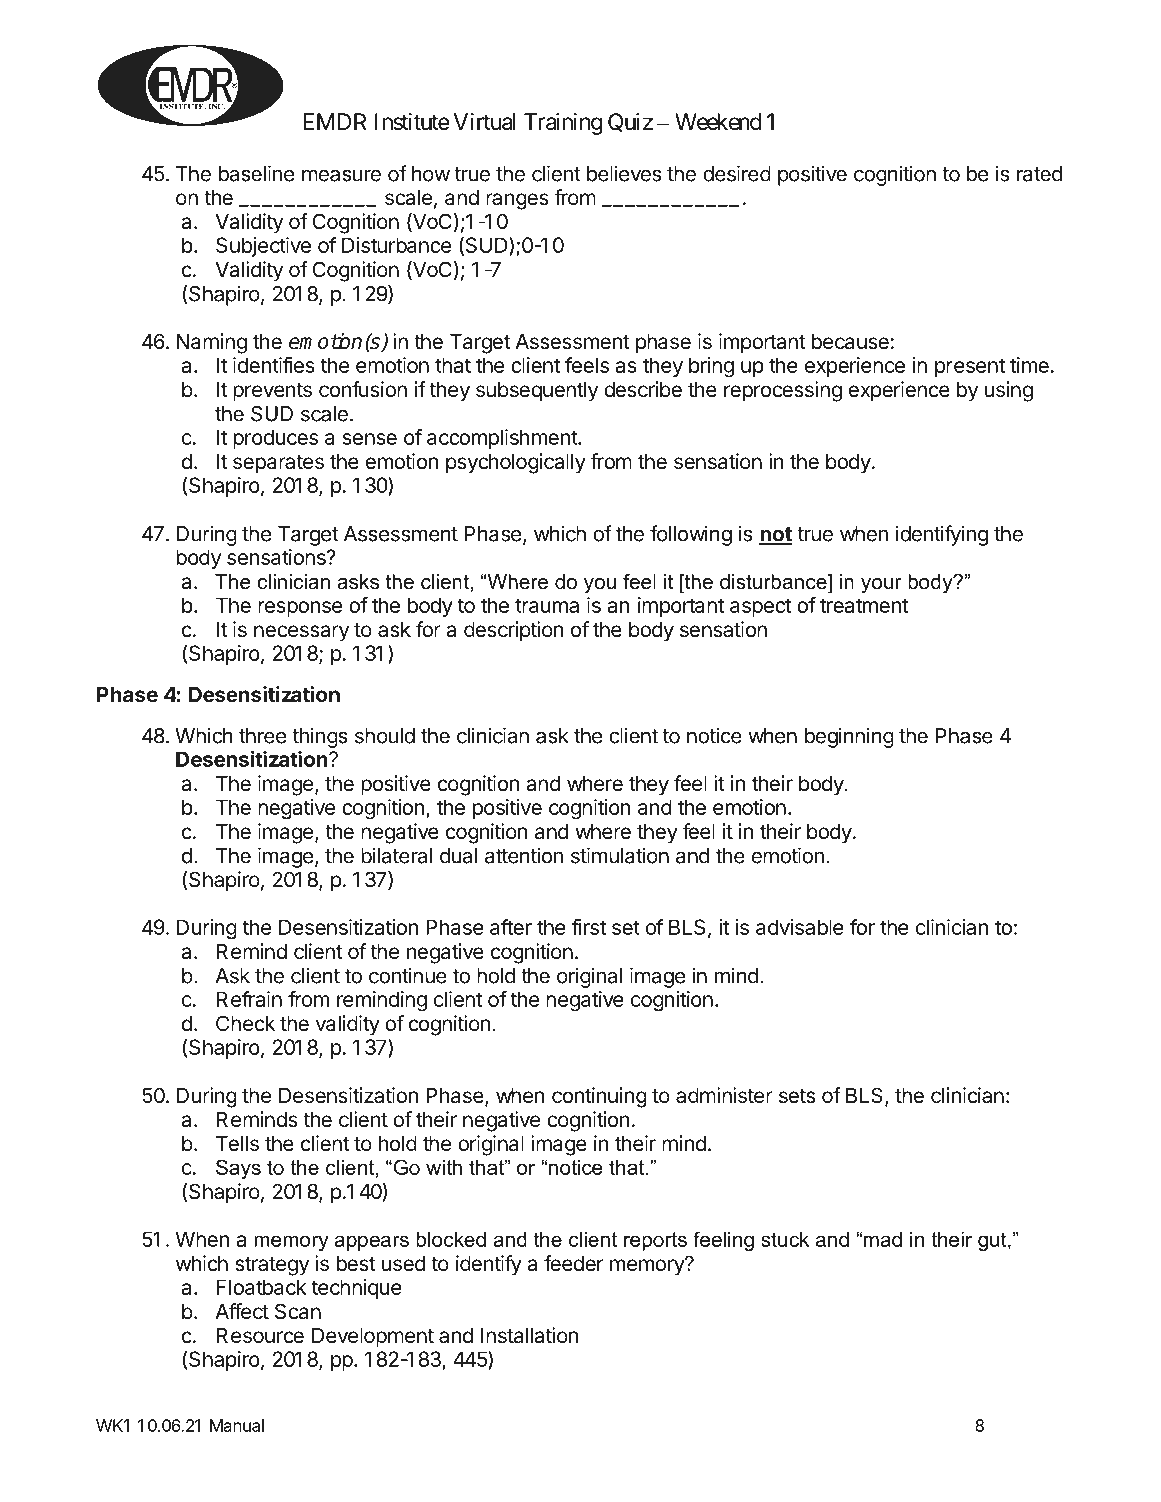 Image resolution: width=1161 pixels, height=1502 pixels. I want to click on first, so click(589, 927).
